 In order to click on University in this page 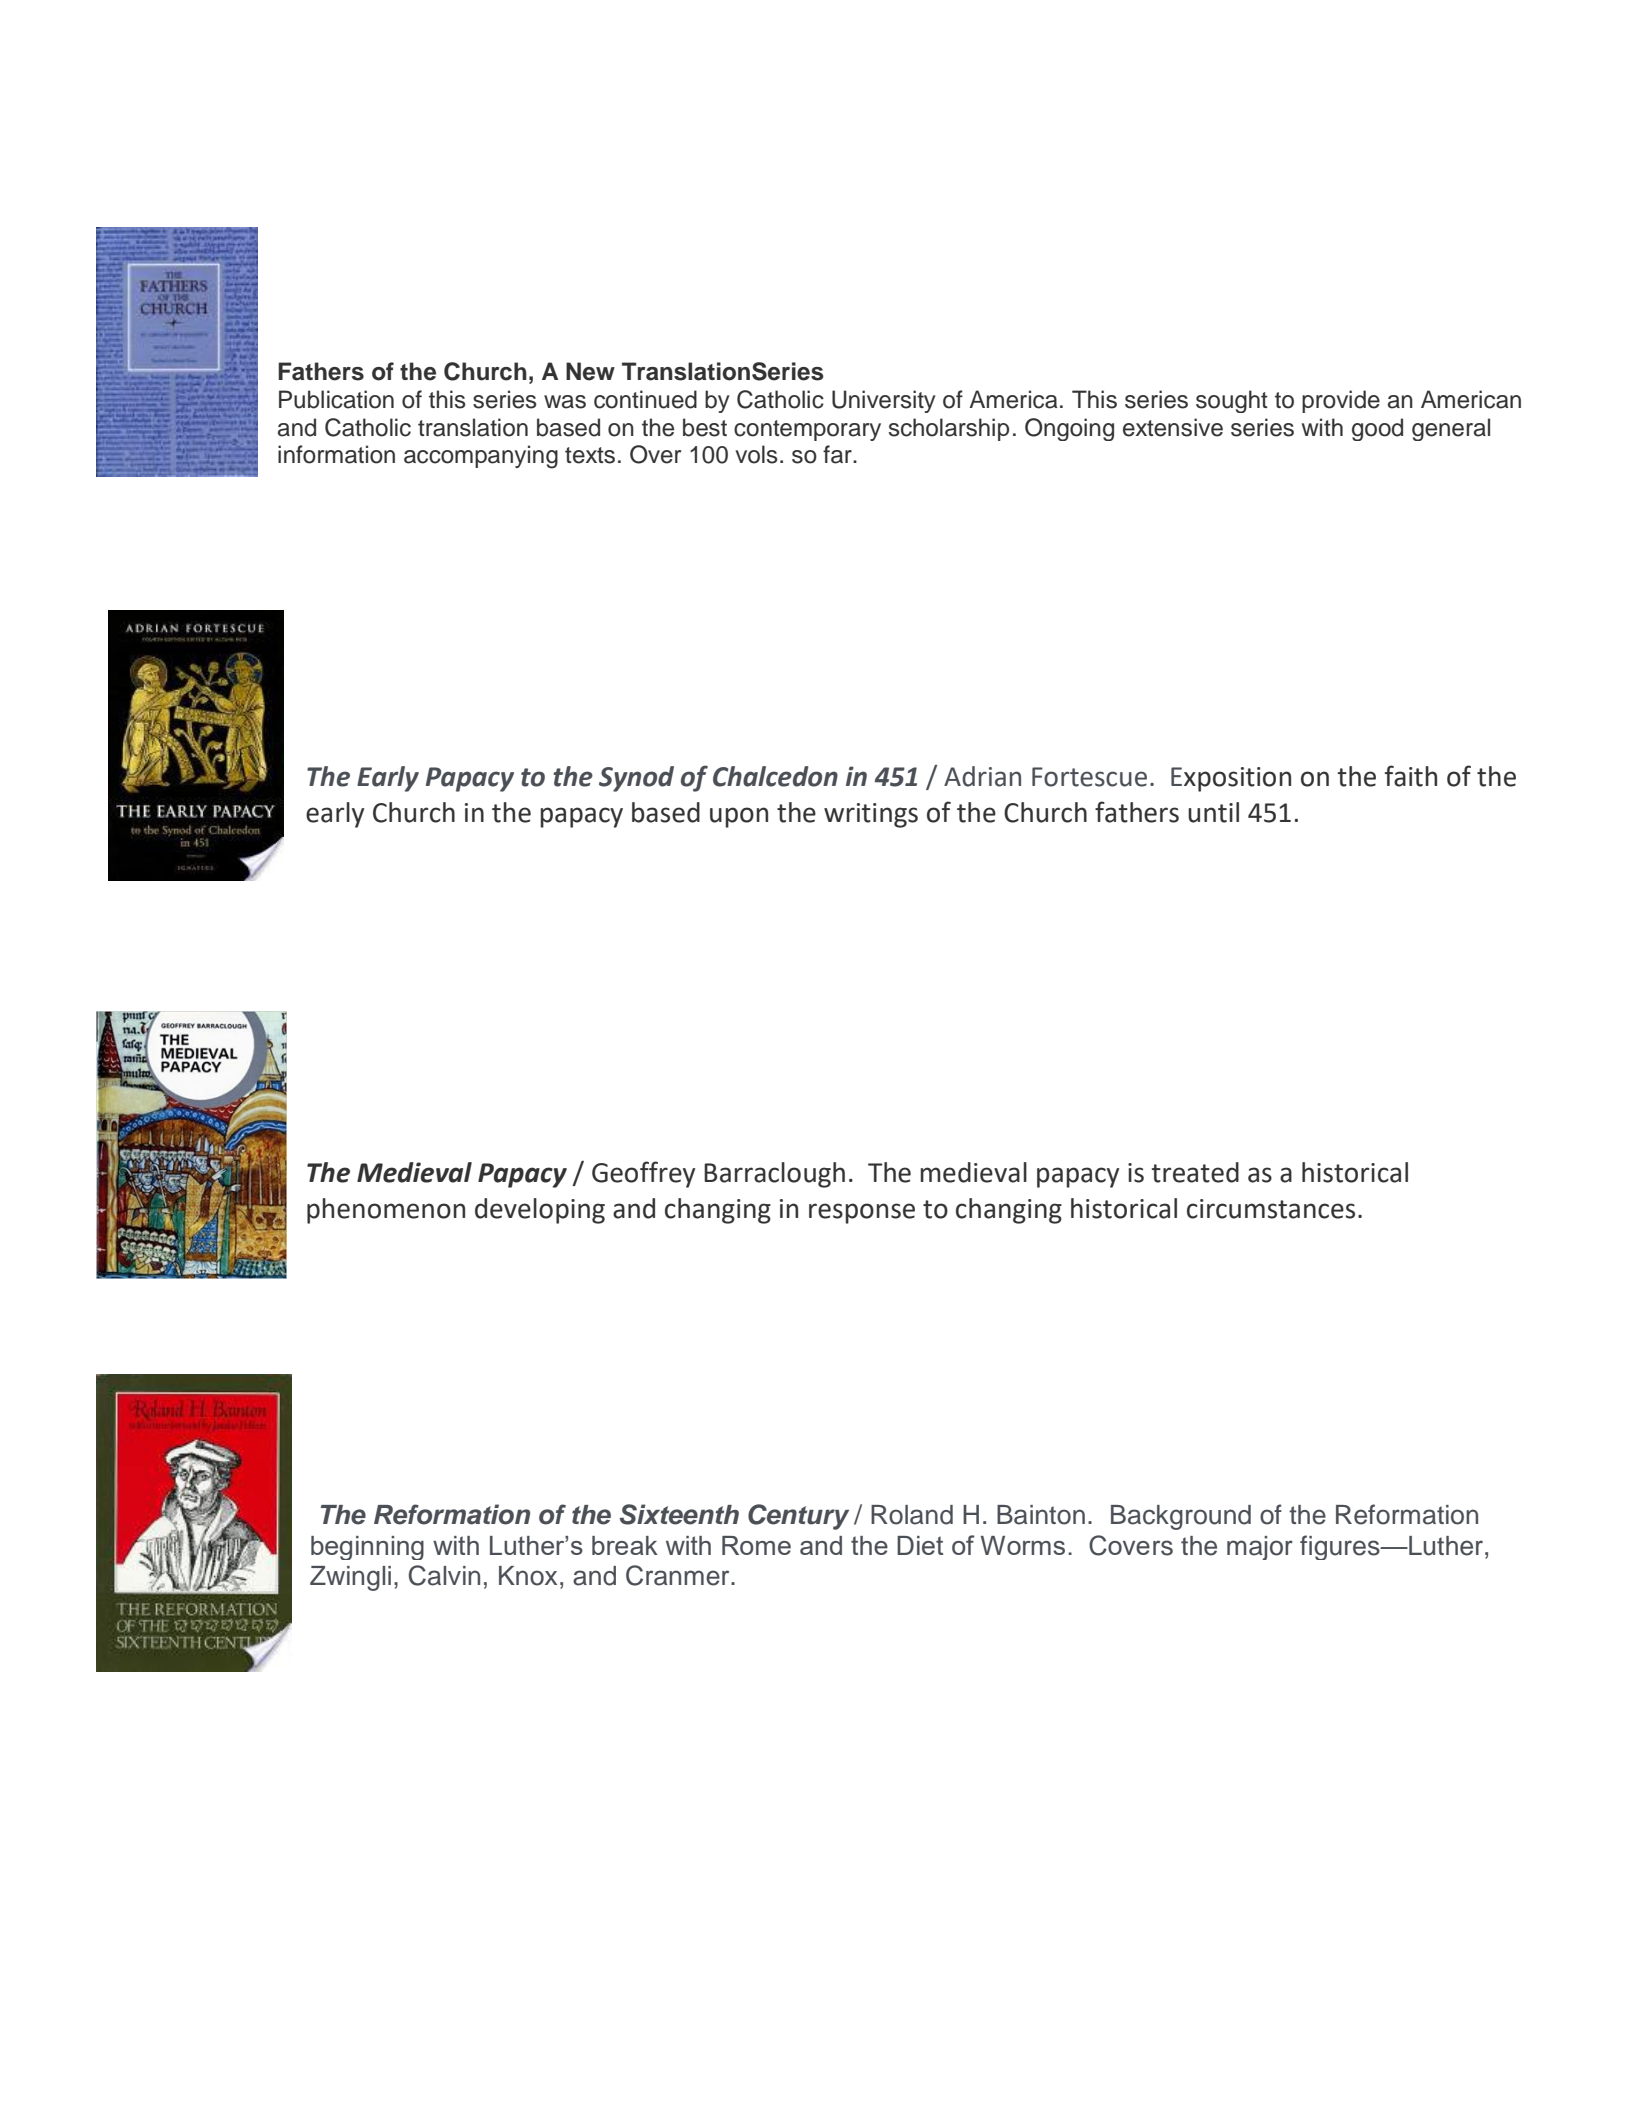, I will do `click(884, 401)`.
